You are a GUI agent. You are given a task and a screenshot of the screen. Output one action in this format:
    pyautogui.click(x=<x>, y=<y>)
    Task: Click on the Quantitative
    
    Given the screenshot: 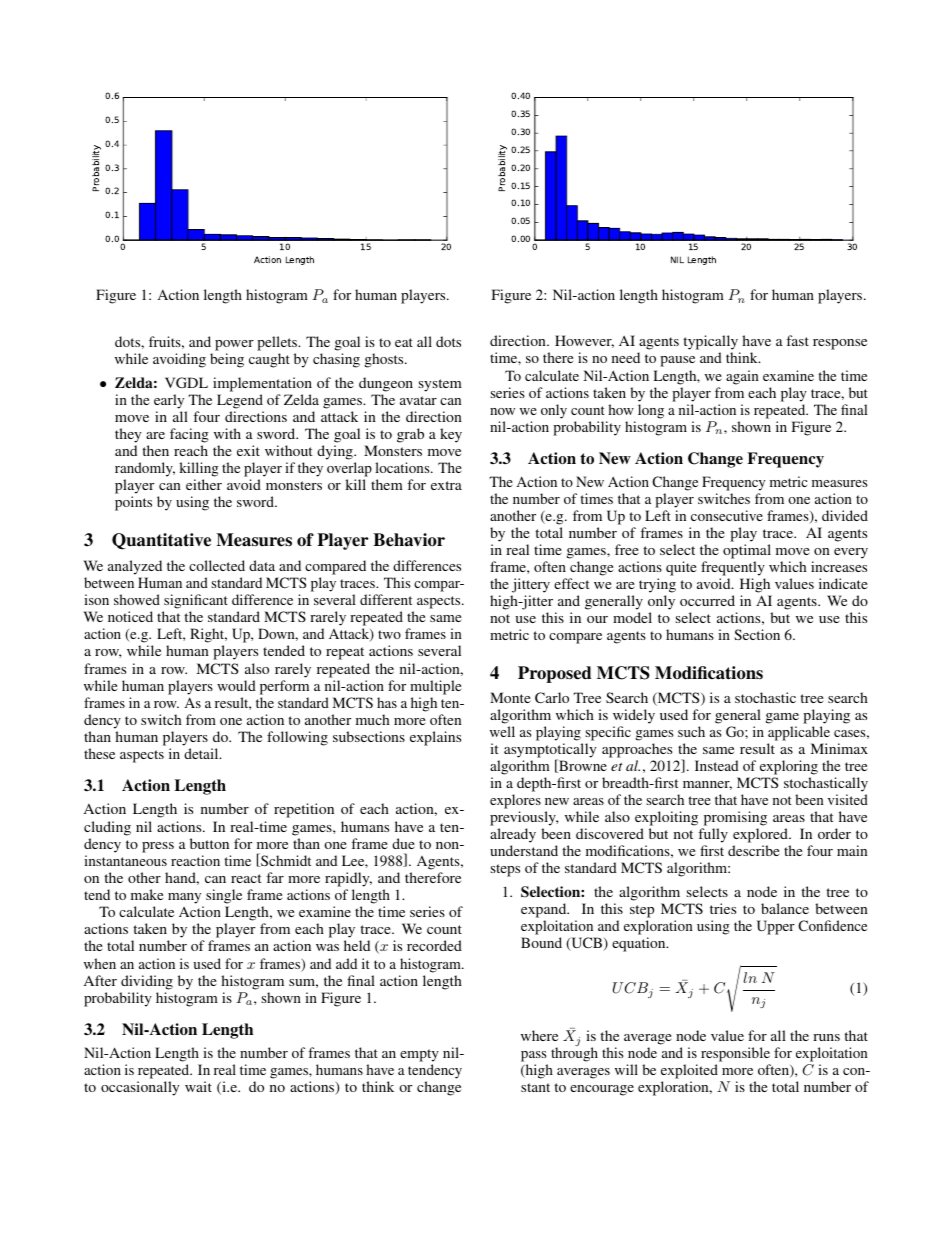 What is the action you would take?
    pyautogui.click(x=161, y=541)
